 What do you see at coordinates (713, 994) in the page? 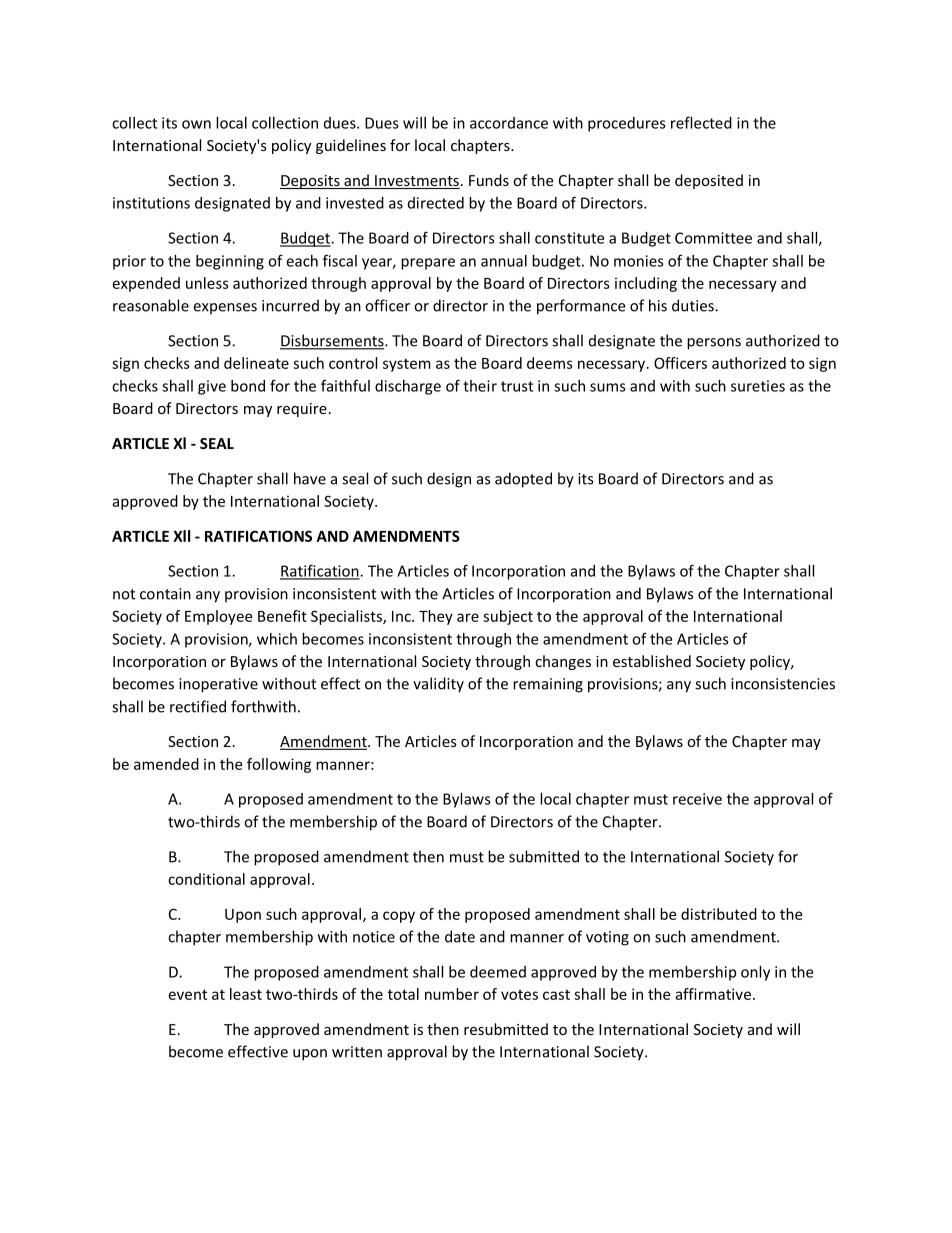
I see `affirmative` at bounding box center [713, 994].
